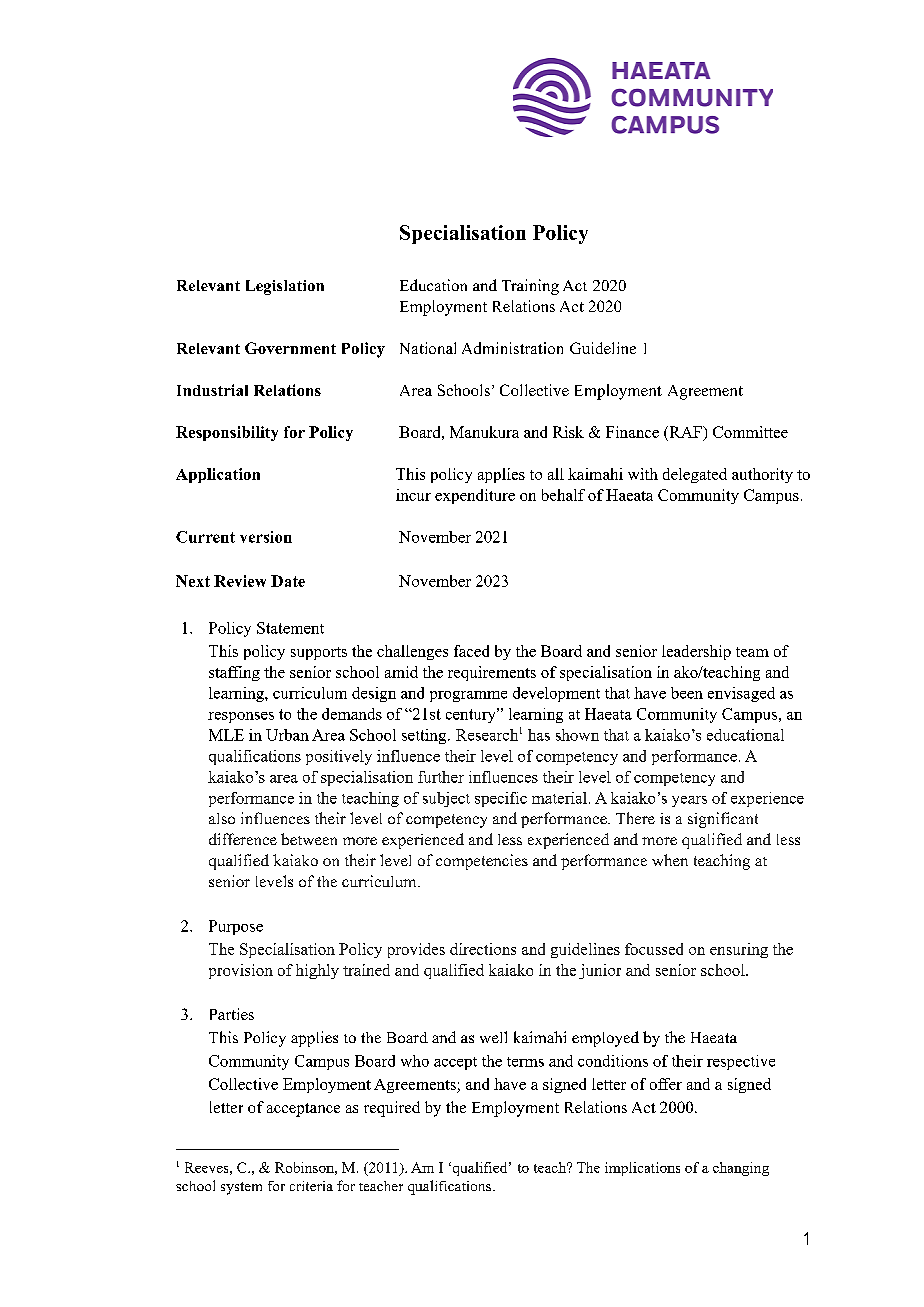 The image size is (924, 1307). Describe the element at coordinates (266, 537) in the screenshot. I see `version` at that location.
